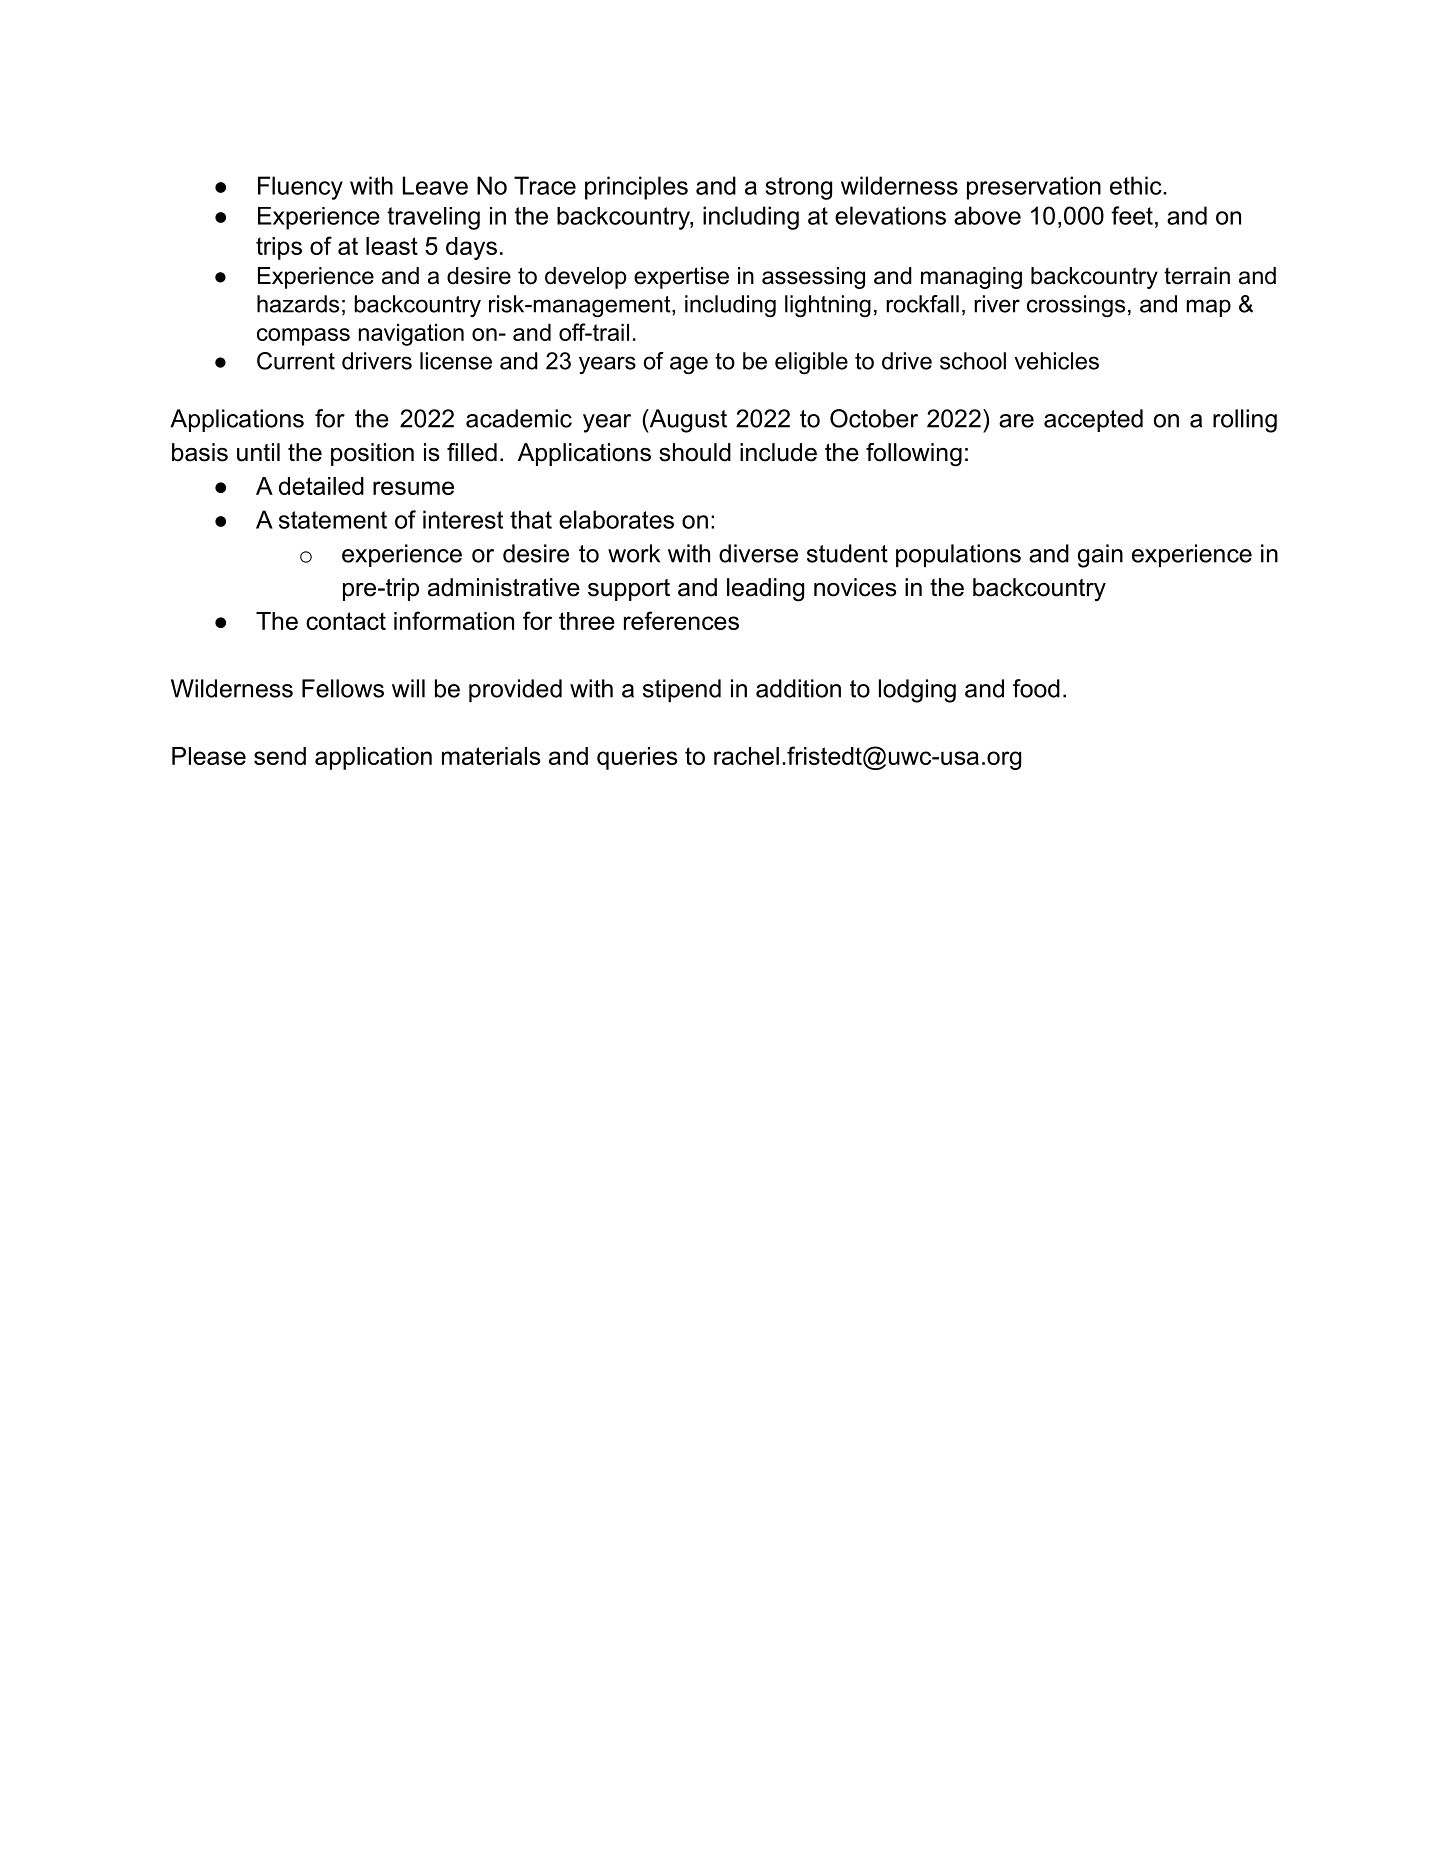 Image resolution: width=1450 pixels, height=1876 pixels. What do you see at coordinates (300, 188) in the page?
I see `Fluency` at bounding box center [300, 188].
